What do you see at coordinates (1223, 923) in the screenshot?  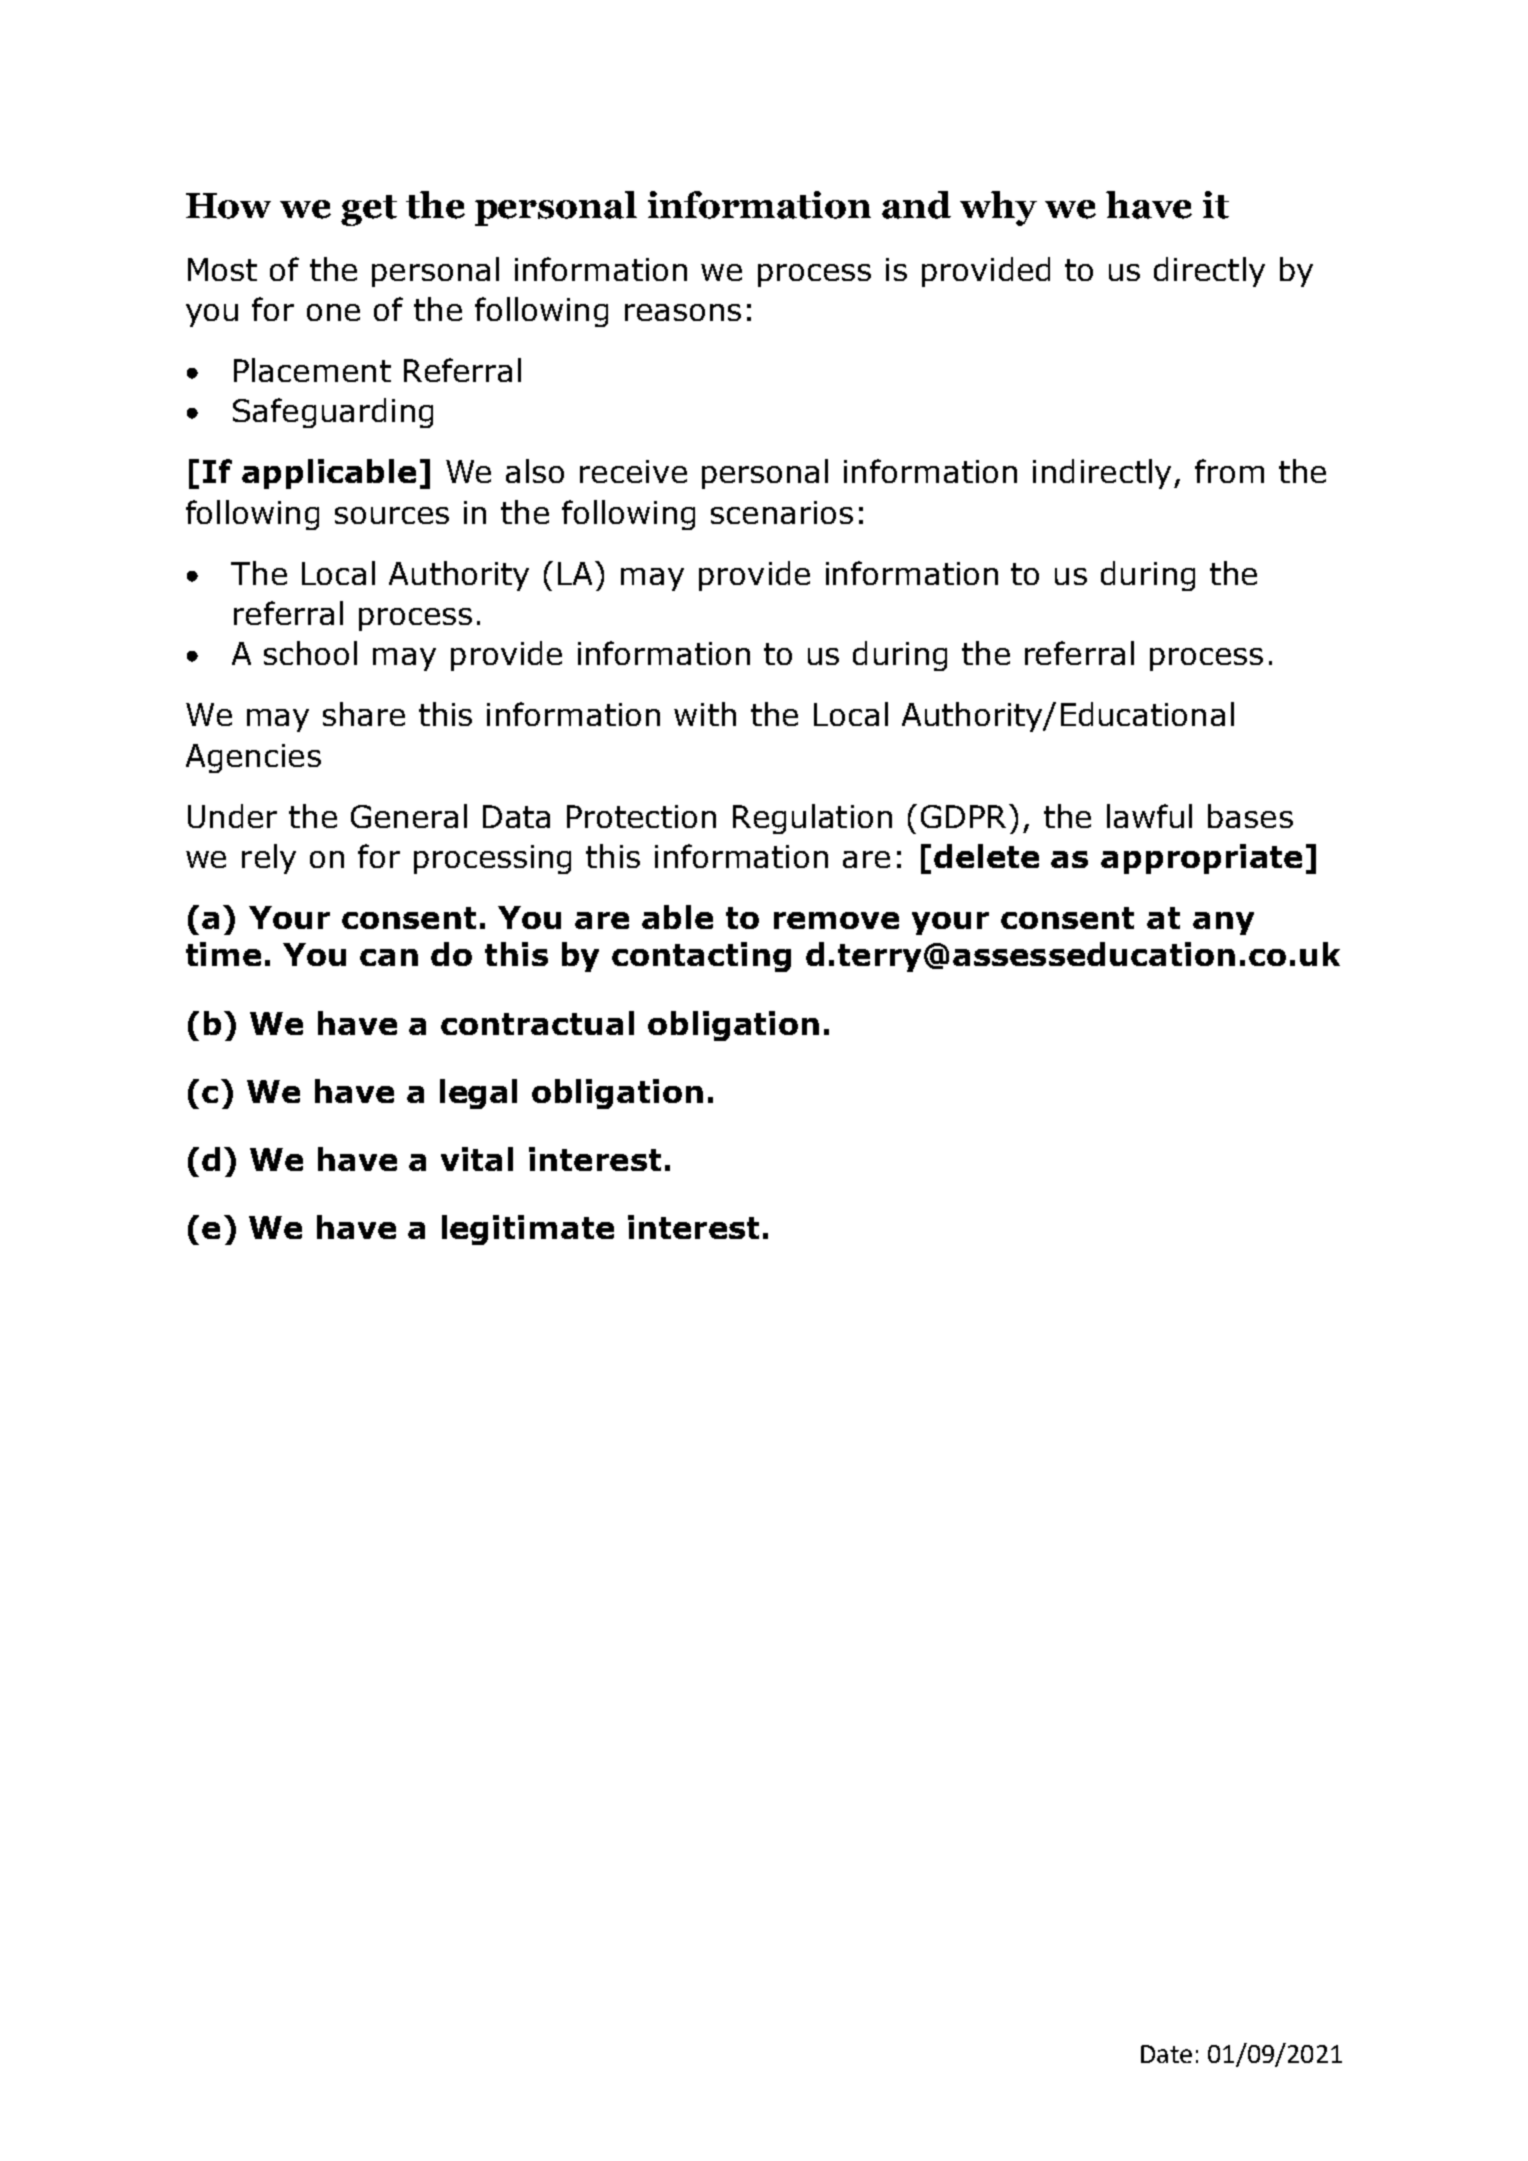 I see `any` at bounding box center [1223, 923].
